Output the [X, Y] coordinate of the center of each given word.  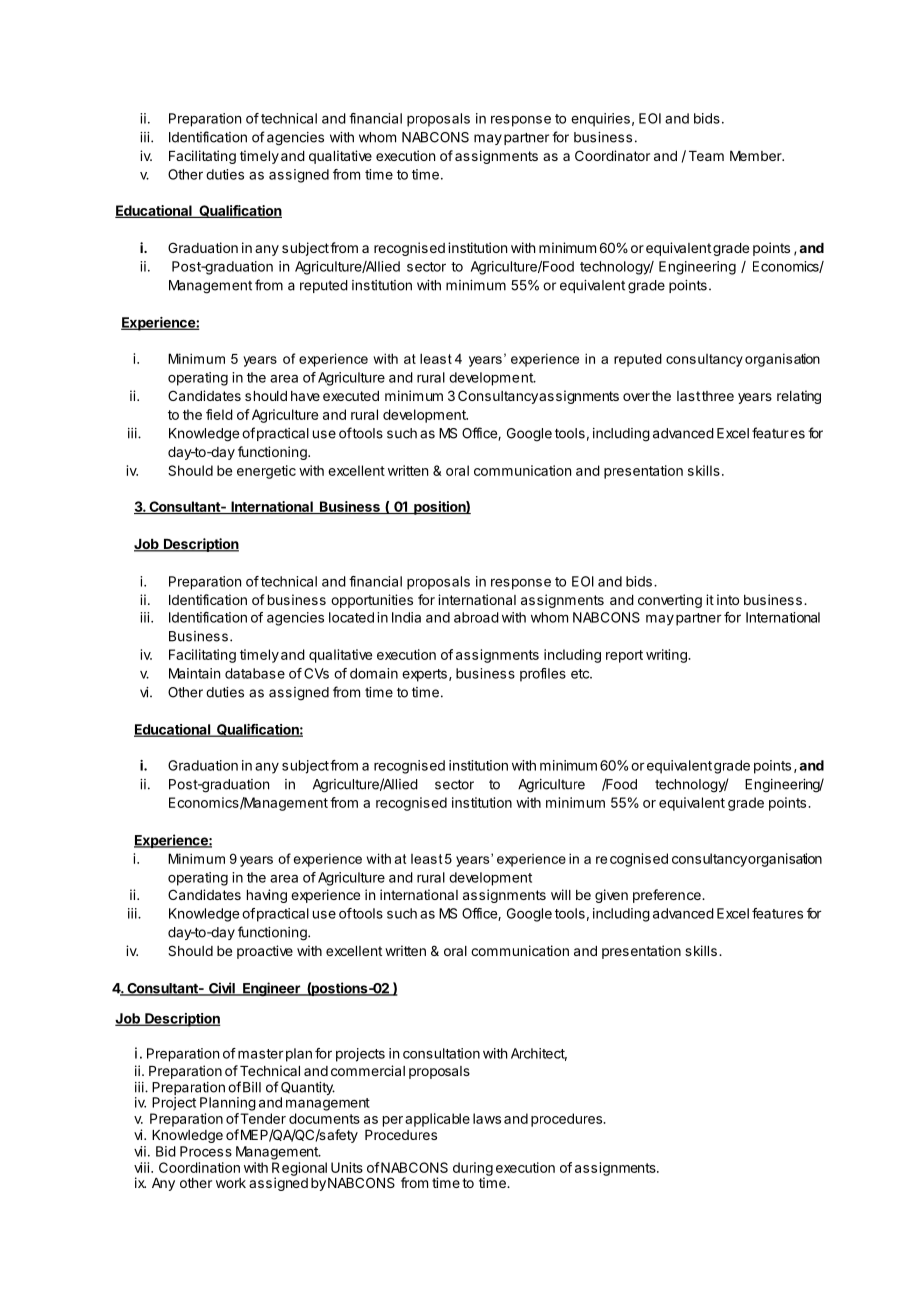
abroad [476, 617]
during [473, 1170]
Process [206, 1151]
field [219, 414]
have [305, 396]
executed [351, 396]
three [718, 396]
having [267, 896]
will [561, 894]
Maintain [194, 673]
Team [706, 156]
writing [667, 656]
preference [668, 896]
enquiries [600, 120]
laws [487, 1118]
